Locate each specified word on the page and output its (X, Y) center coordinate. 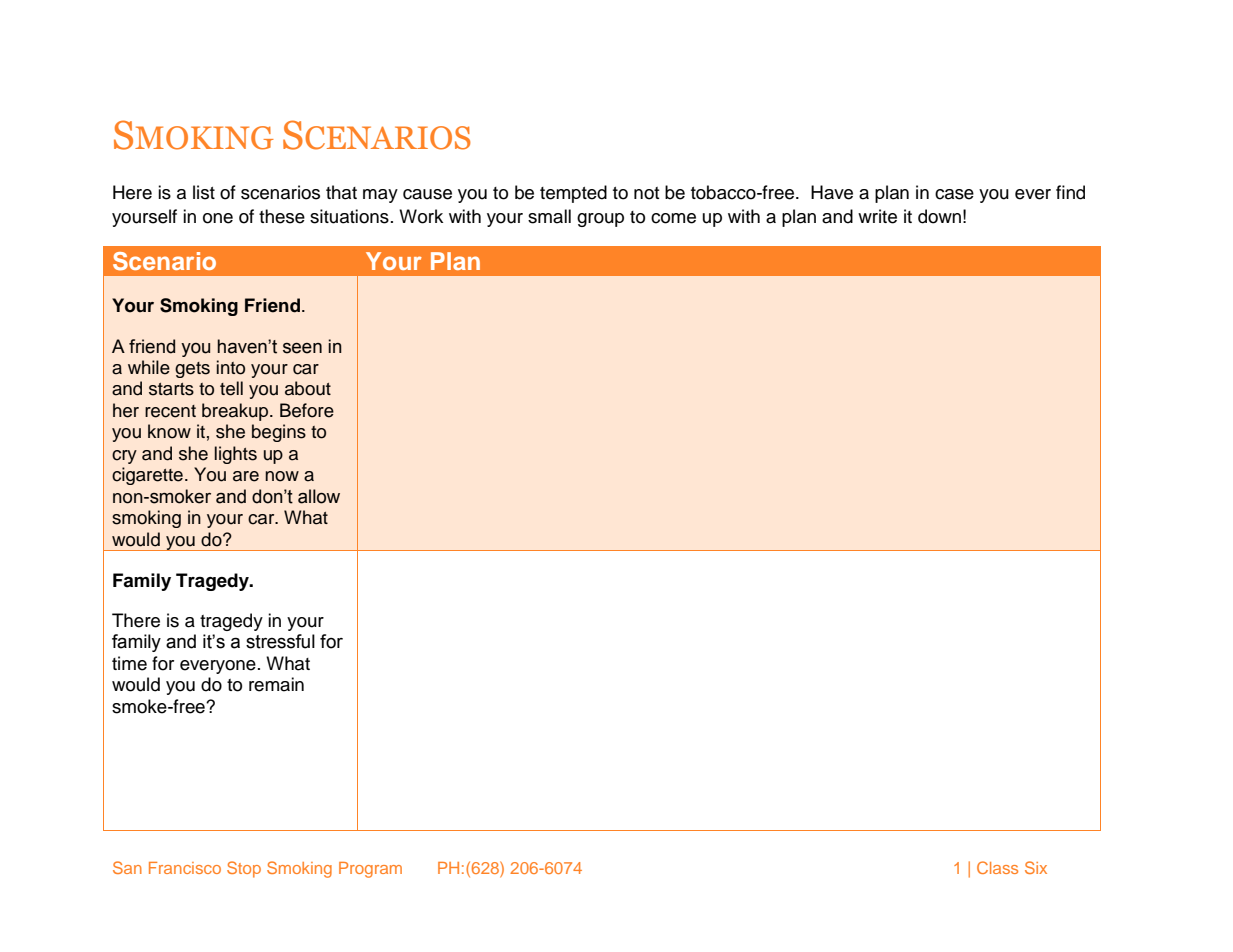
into (231, 367)
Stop (244, 869)
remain (276, 684)
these (282, 216)
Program (370, 870)
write (877, 216)
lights (236, 455)
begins (279, 433)
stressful (280, 641)
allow (319, 496)
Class (997, 867)
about (308, 388)
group (600, 220)
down (939, 216)
